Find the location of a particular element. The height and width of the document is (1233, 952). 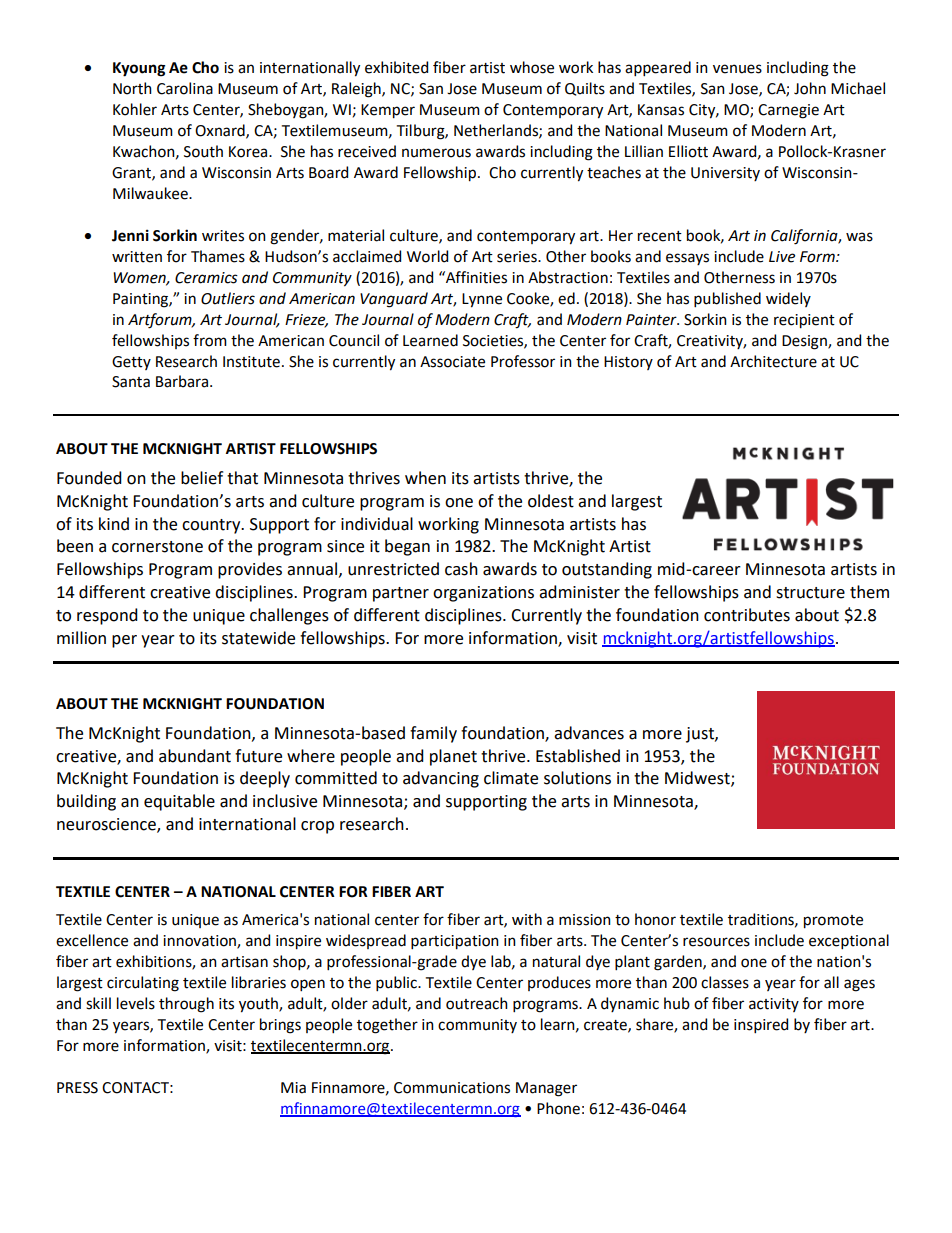

Carolina is located at coordinates (185, 88).
